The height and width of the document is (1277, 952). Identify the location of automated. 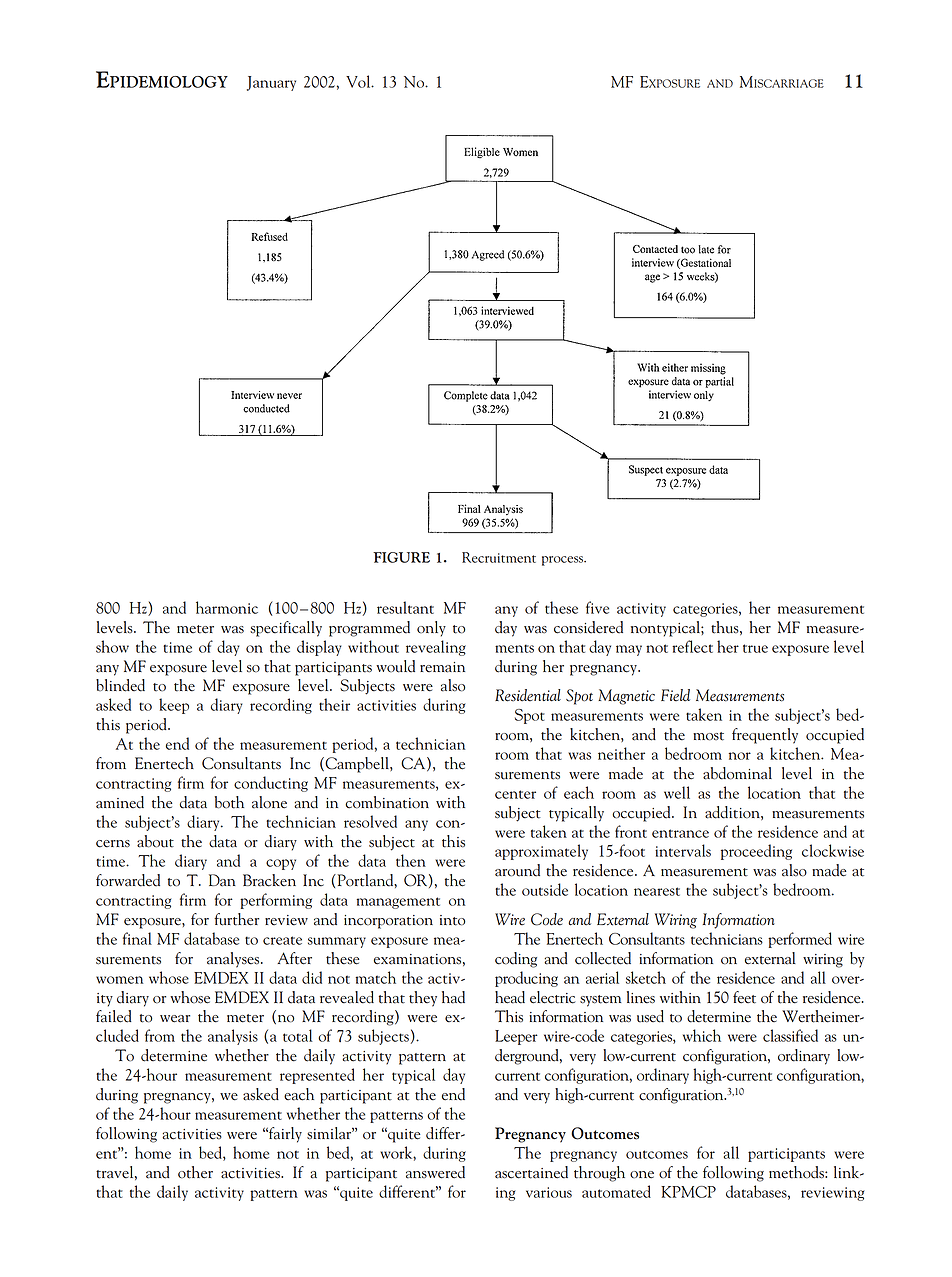
(616, 1191).
